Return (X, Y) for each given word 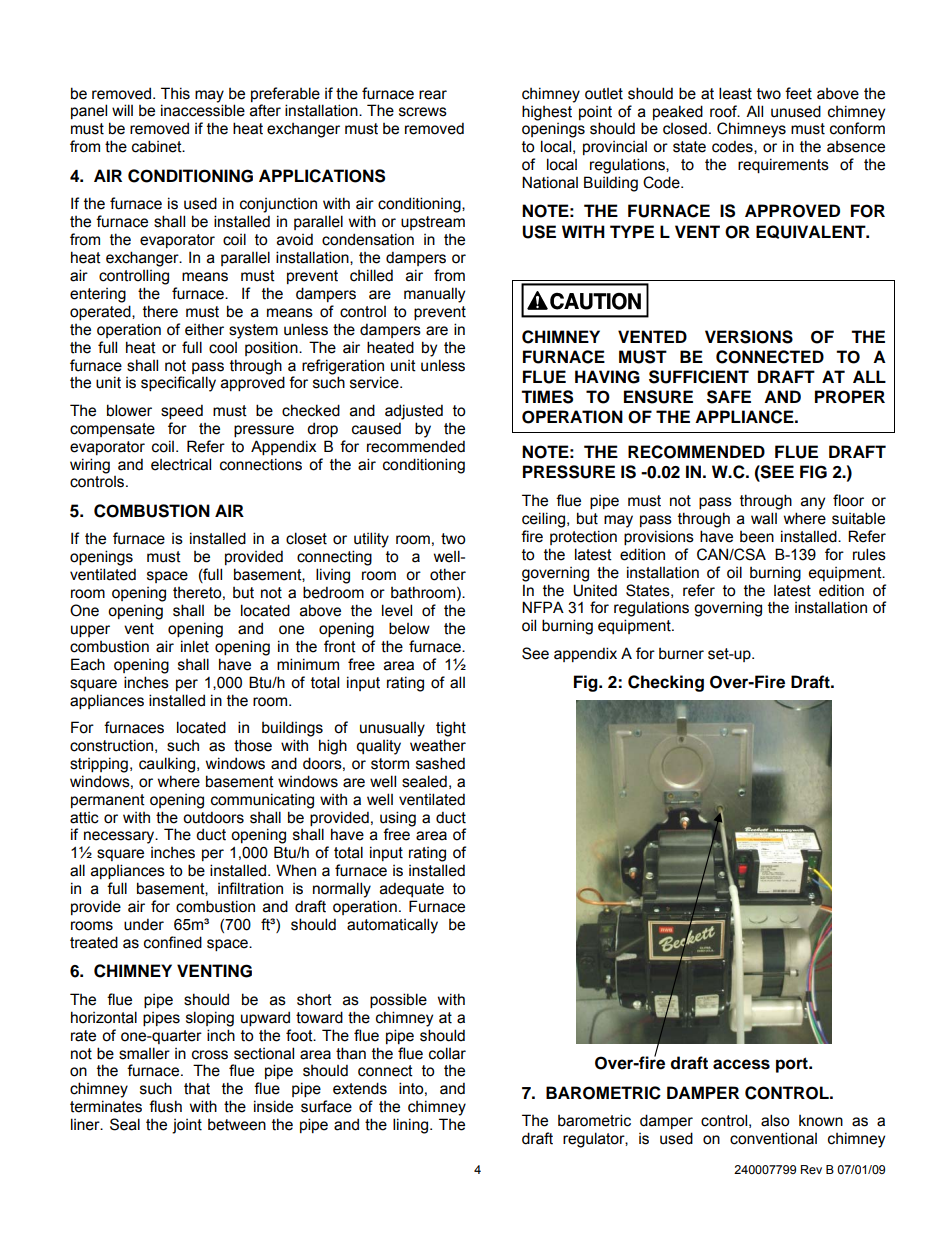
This (175, 93)
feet (798, 93)
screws (423, 112)
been (757, 537)
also (775, 1120)
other (448, 574)
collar (447, 1053)
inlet (195, 646)
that (197, 1089)
